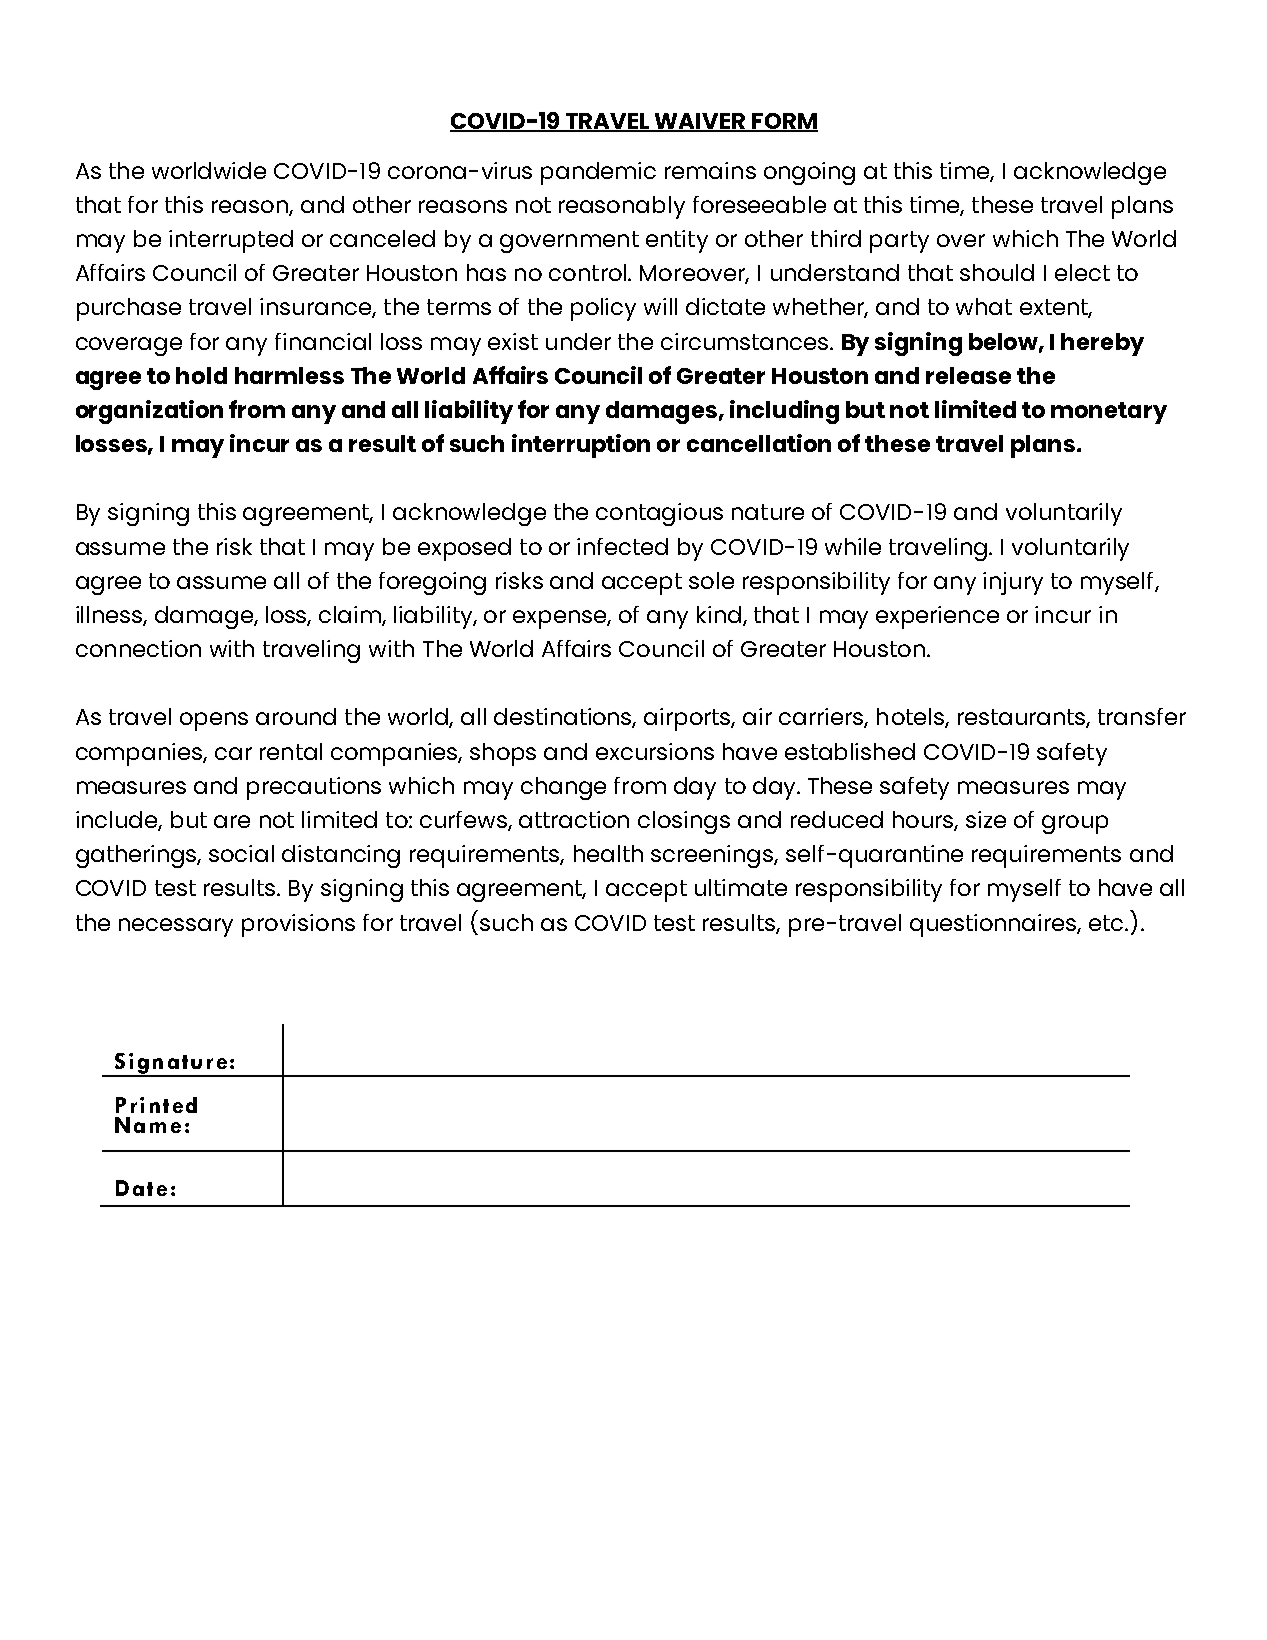 The width and height of the image is (1267, 1640). What do you see at coordinates (659, 514) in the image?
I see `contagious` at bounding box center [659, 514].
